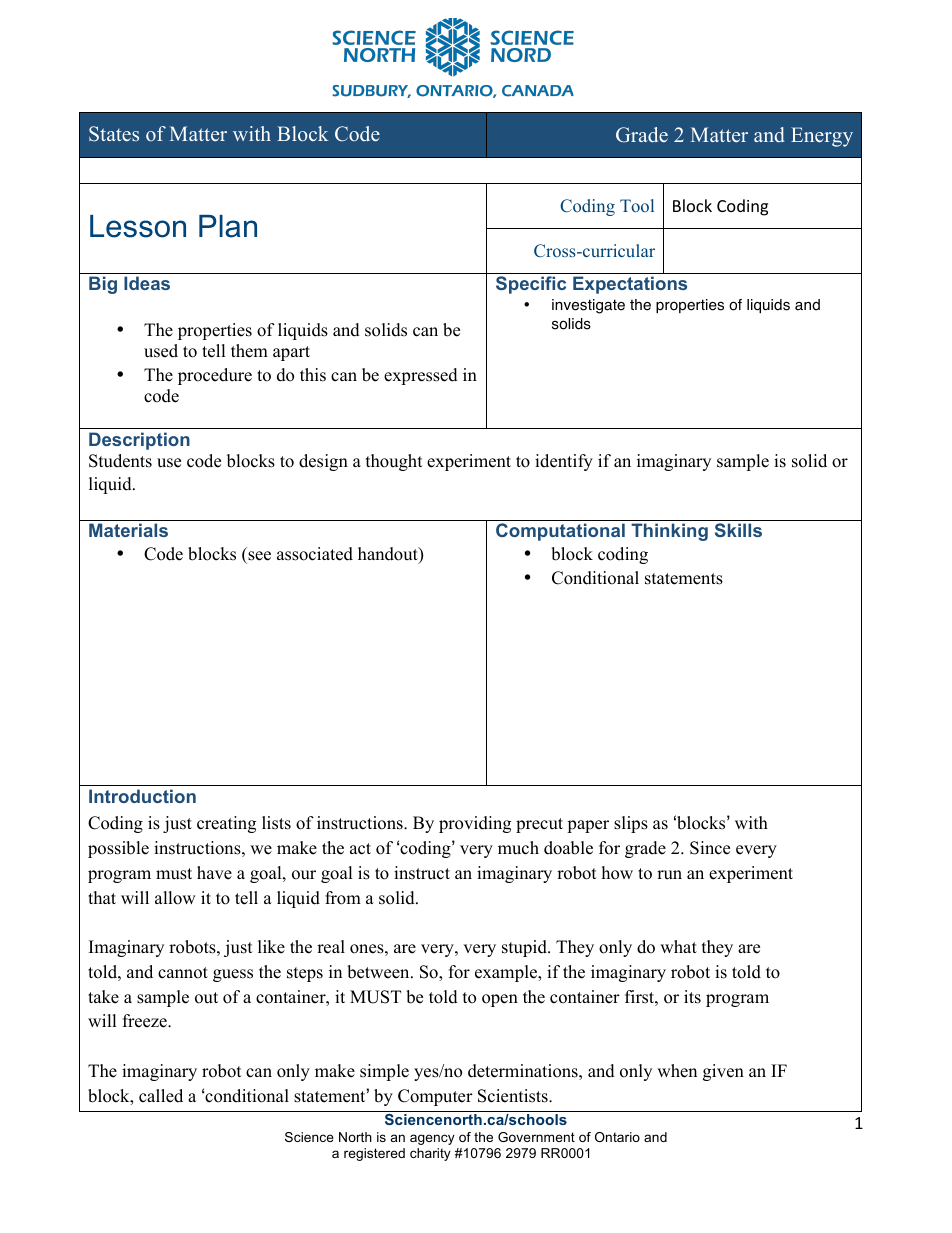  I want to click on agency, so click(432, 1139).
